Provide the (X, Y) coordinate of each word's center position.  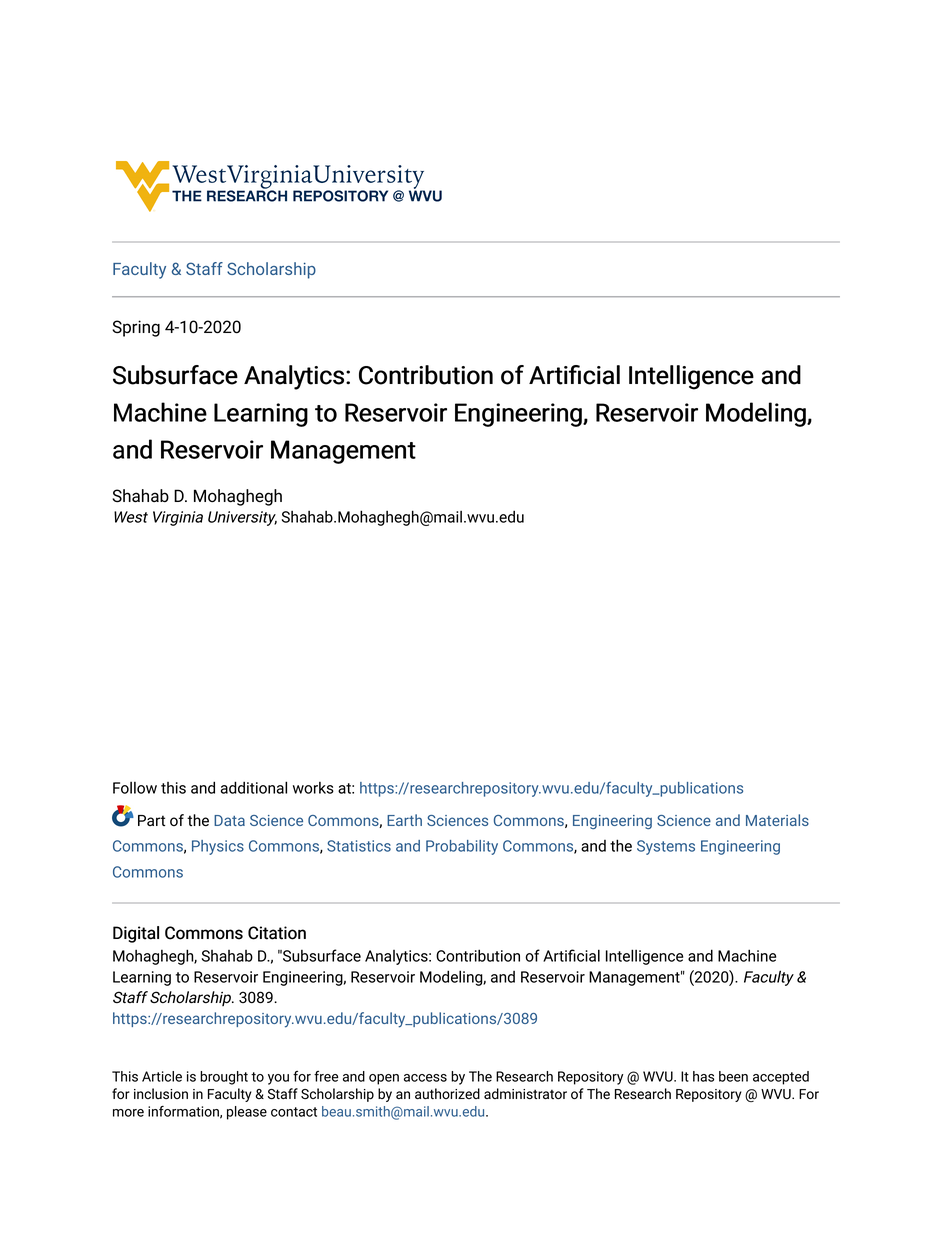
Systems (666, 847)
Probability (462, 847)
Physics (218, 847)
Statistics (359, 846)
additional (254, 787)
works (313, 788)
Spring (136, 328)
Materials (777, 820)
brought (224, 1078)
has (703, 1076)
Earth (404, 820)
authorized (447, 1093)
